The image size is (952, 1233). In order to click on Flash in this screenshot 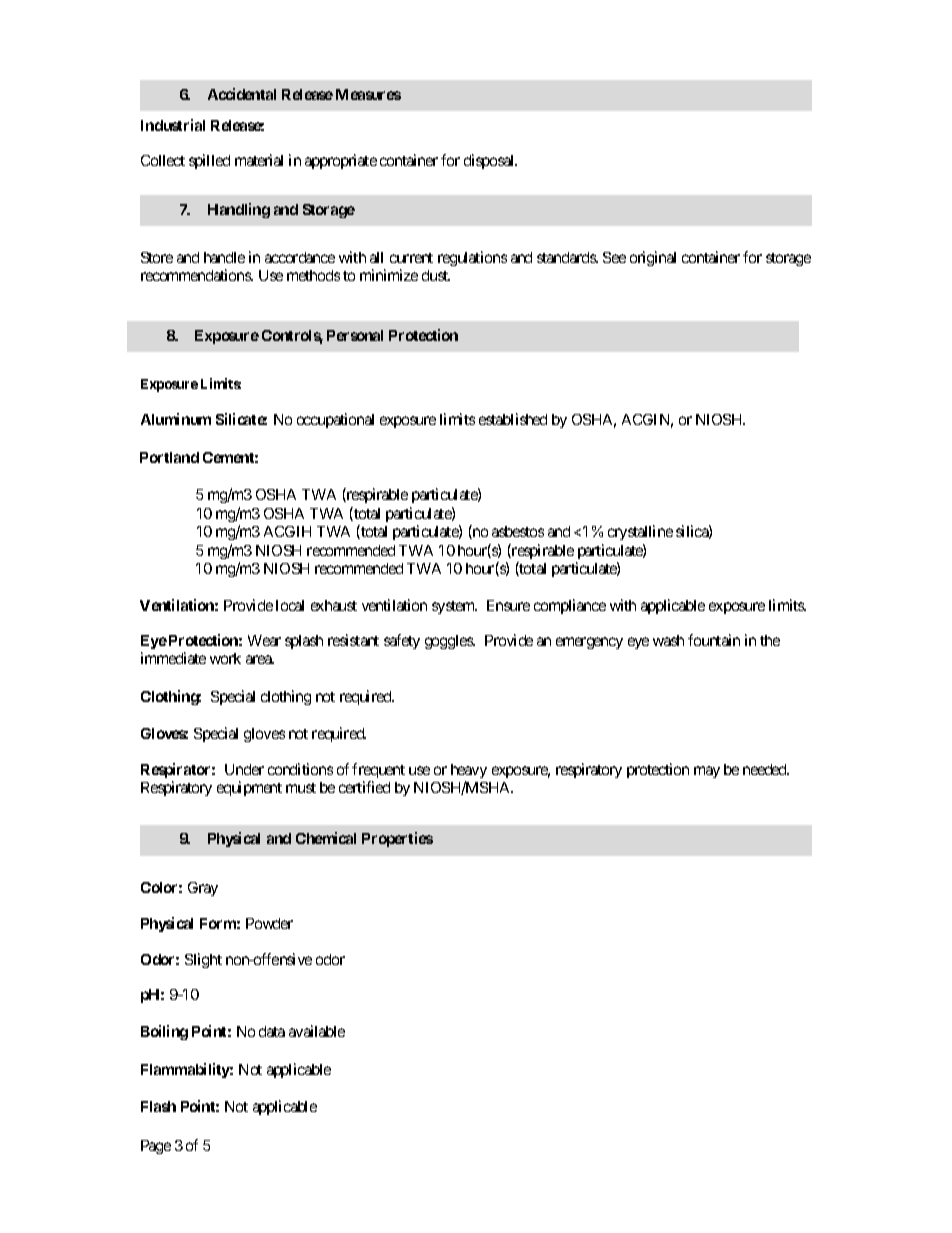, I will do `click(158, 1106)`.
